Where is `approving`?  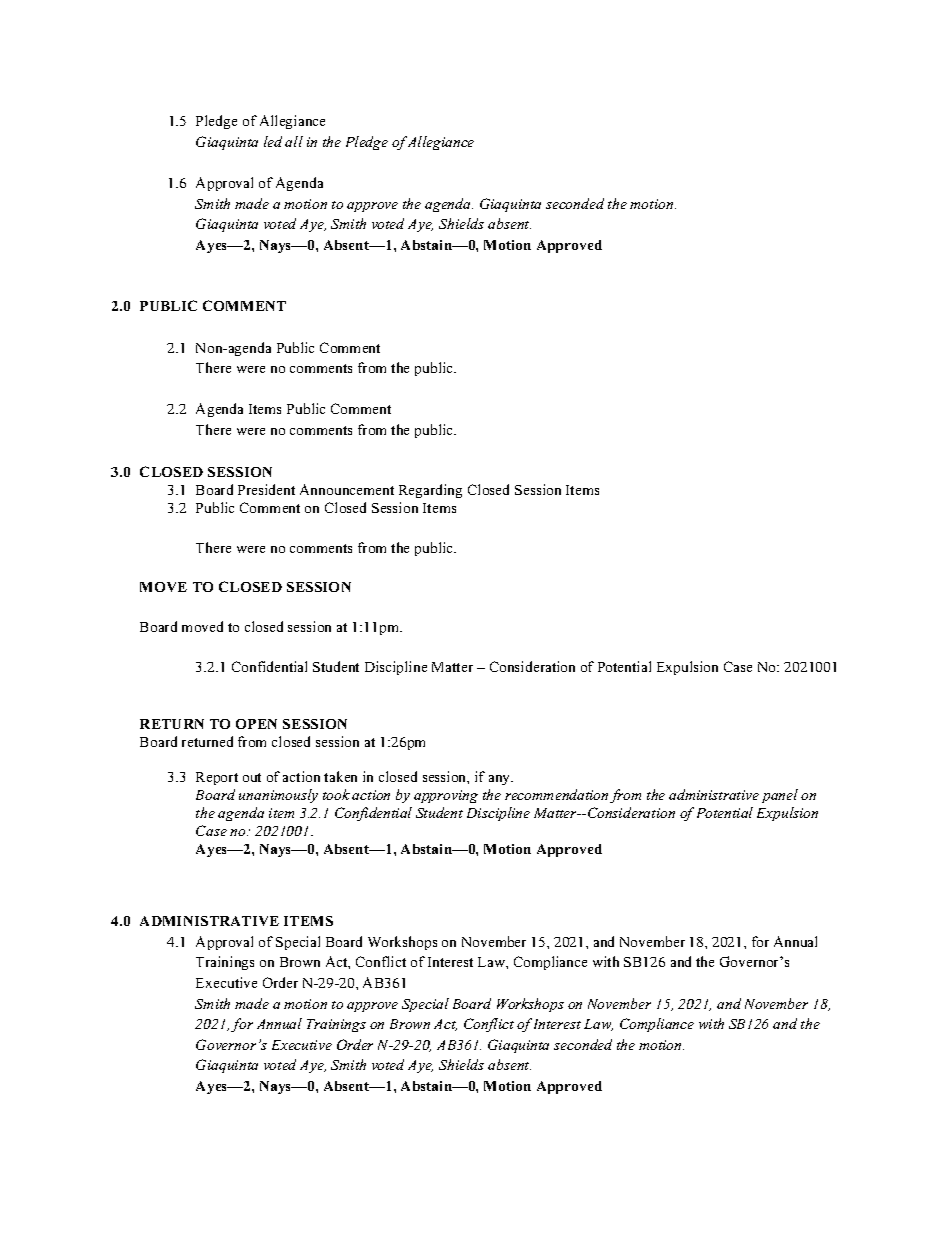
approving is located at coordinates (446, 796).
